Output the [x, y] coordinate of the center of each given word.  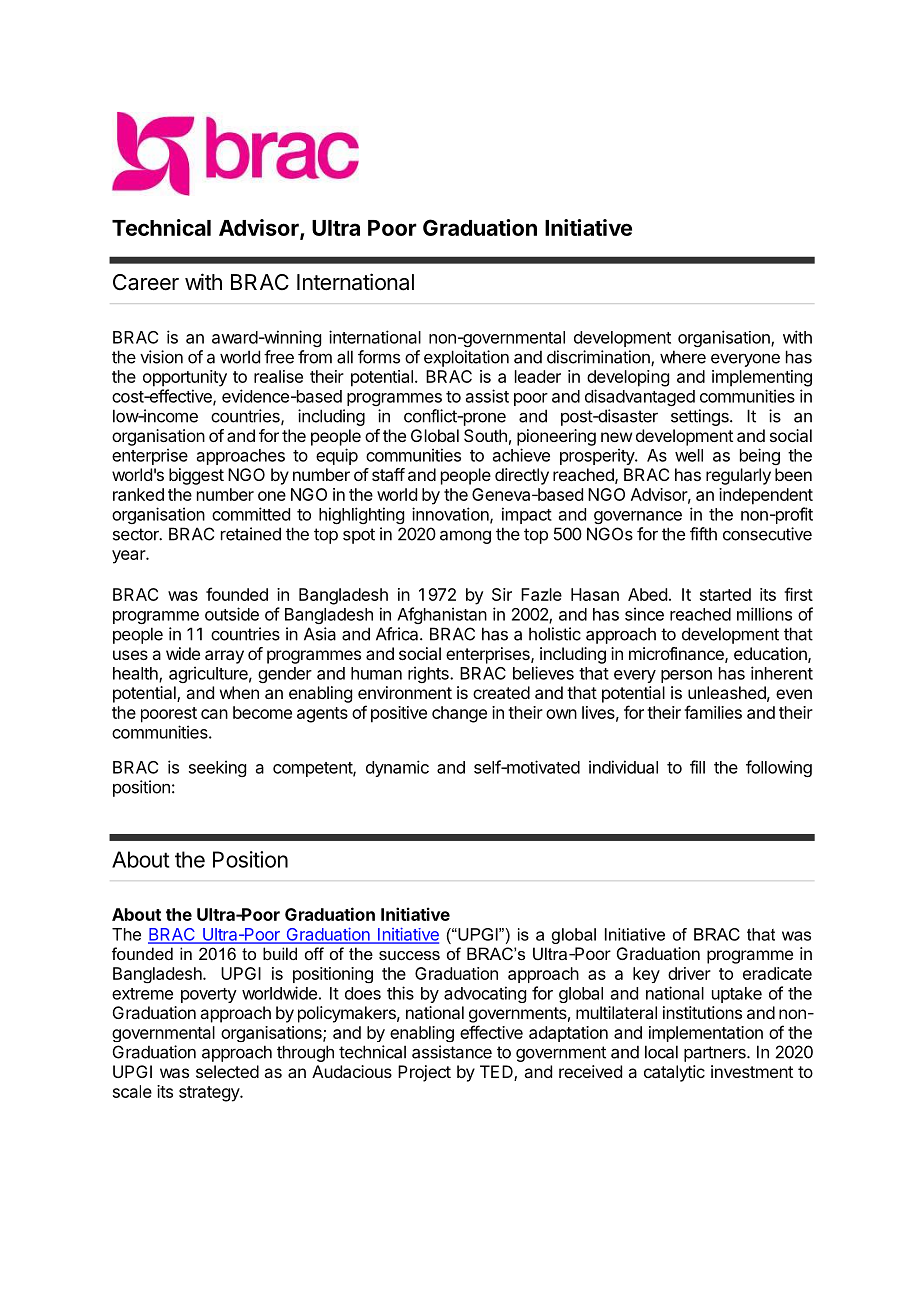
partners [716, 1054]
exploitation [466, 358]
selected [227, 1071]
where [683, 357]
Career [146, 282]
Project [424, 1073]
